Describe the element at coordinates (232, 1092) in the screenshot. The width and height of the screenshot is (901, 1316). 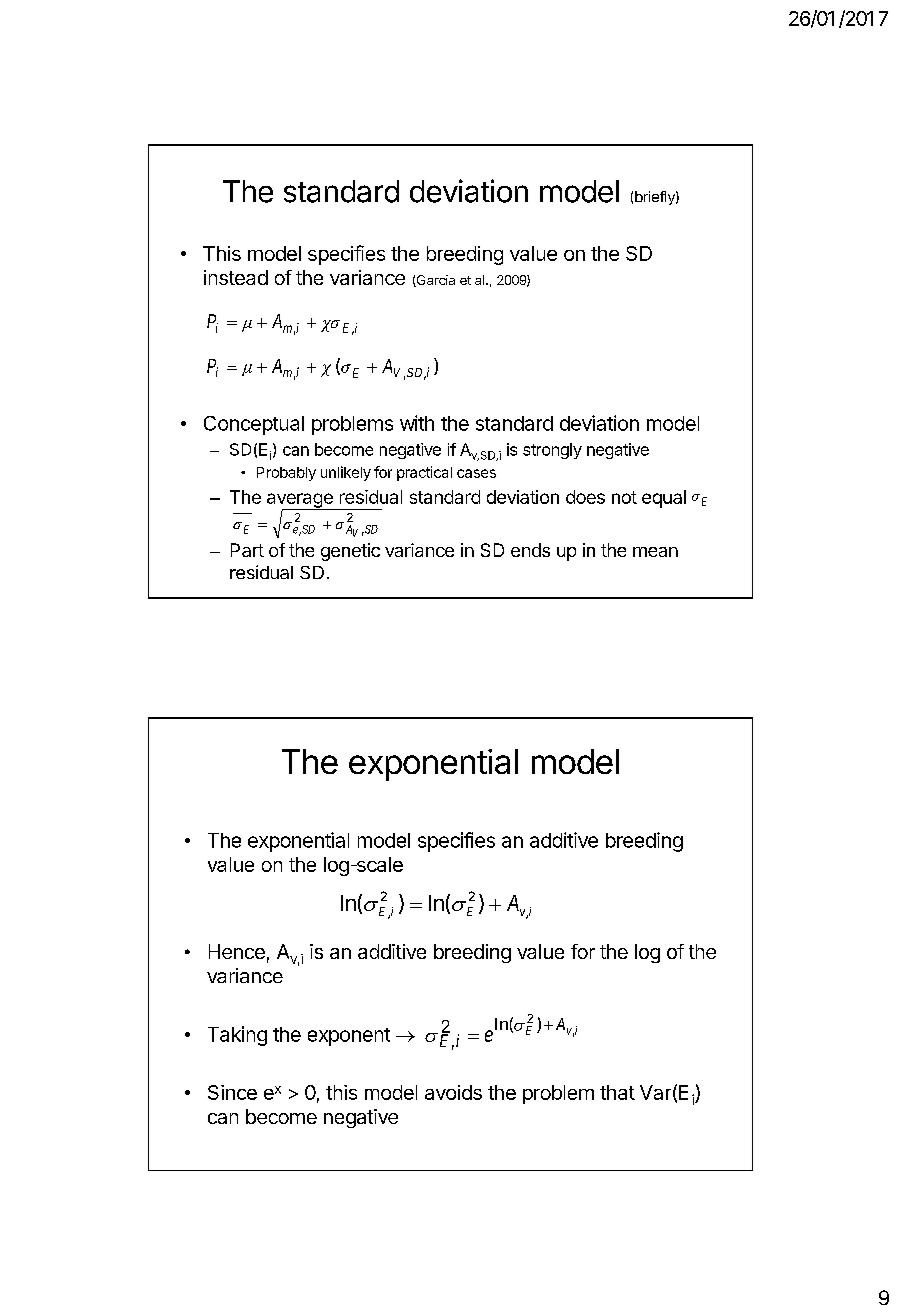
I see `Since` at that location.
